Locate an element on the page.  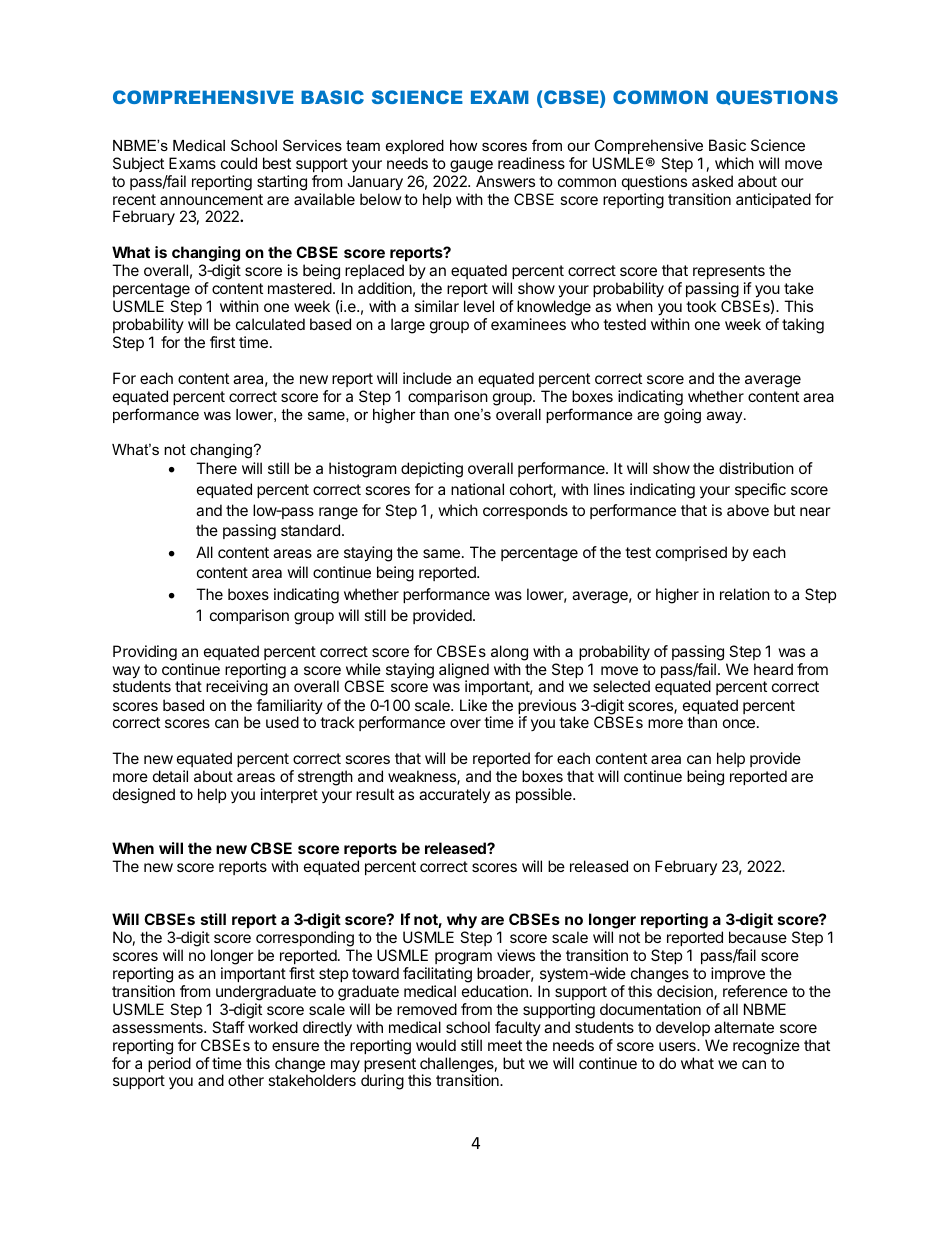
along is located at coordinates (509, 653).
